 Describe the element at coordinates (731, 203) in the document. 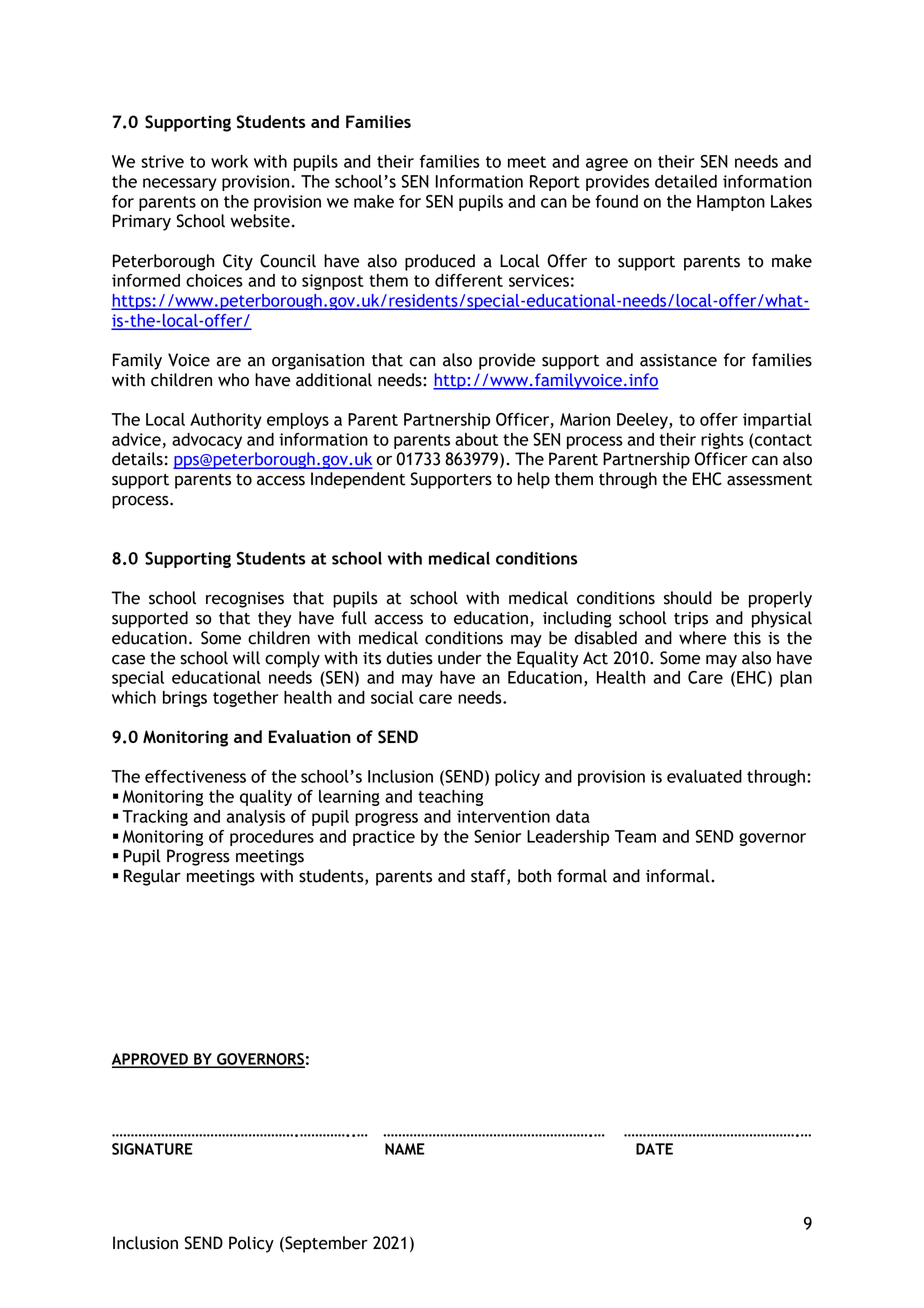

I see `Hampton` at that location.
